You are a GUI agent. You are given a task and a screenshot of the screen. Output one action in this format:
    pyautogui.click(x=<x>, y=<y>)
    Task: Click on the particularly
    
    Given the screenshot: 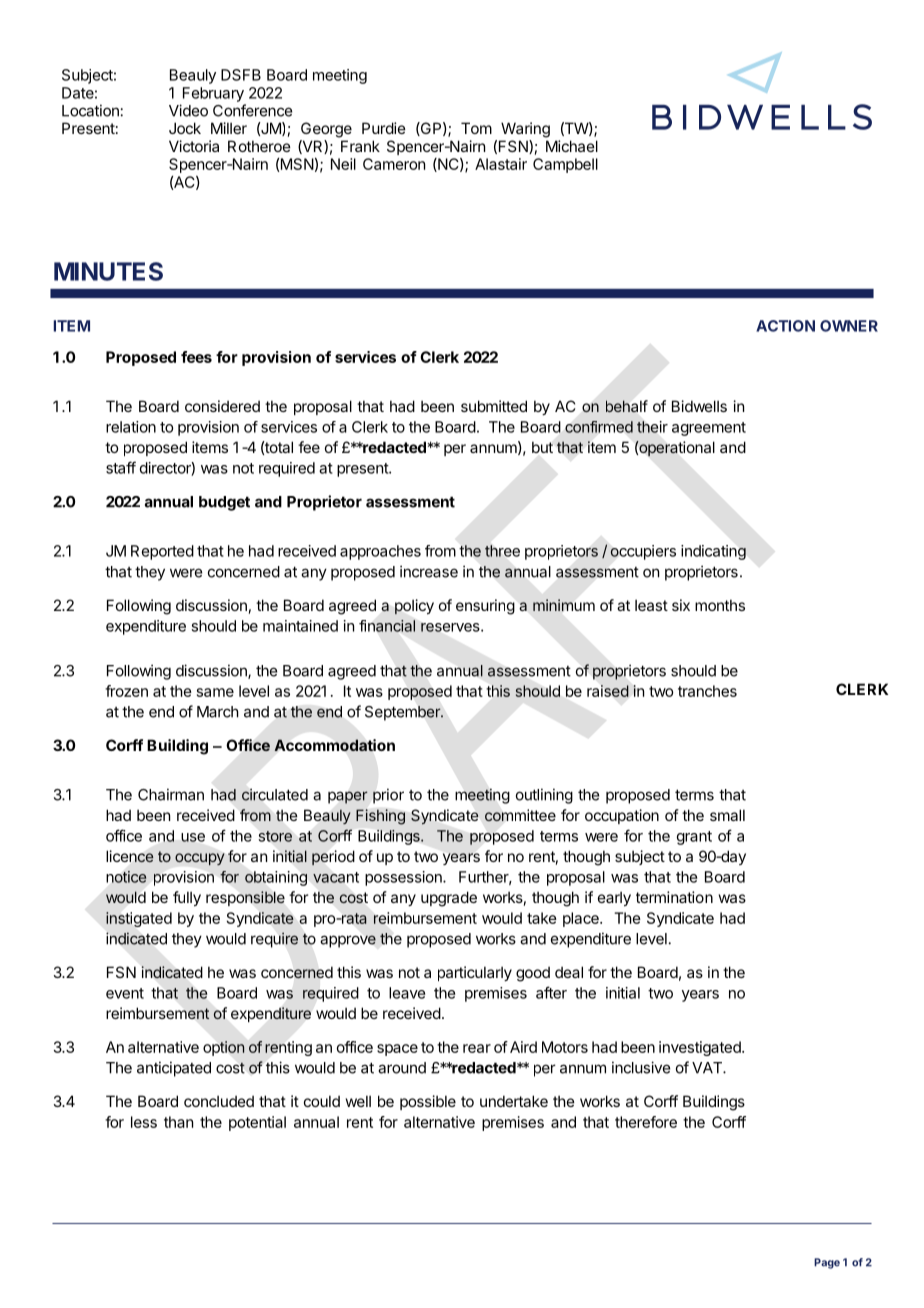 What is the action you would take?
    pyautogui.click(x=475, y=973)
